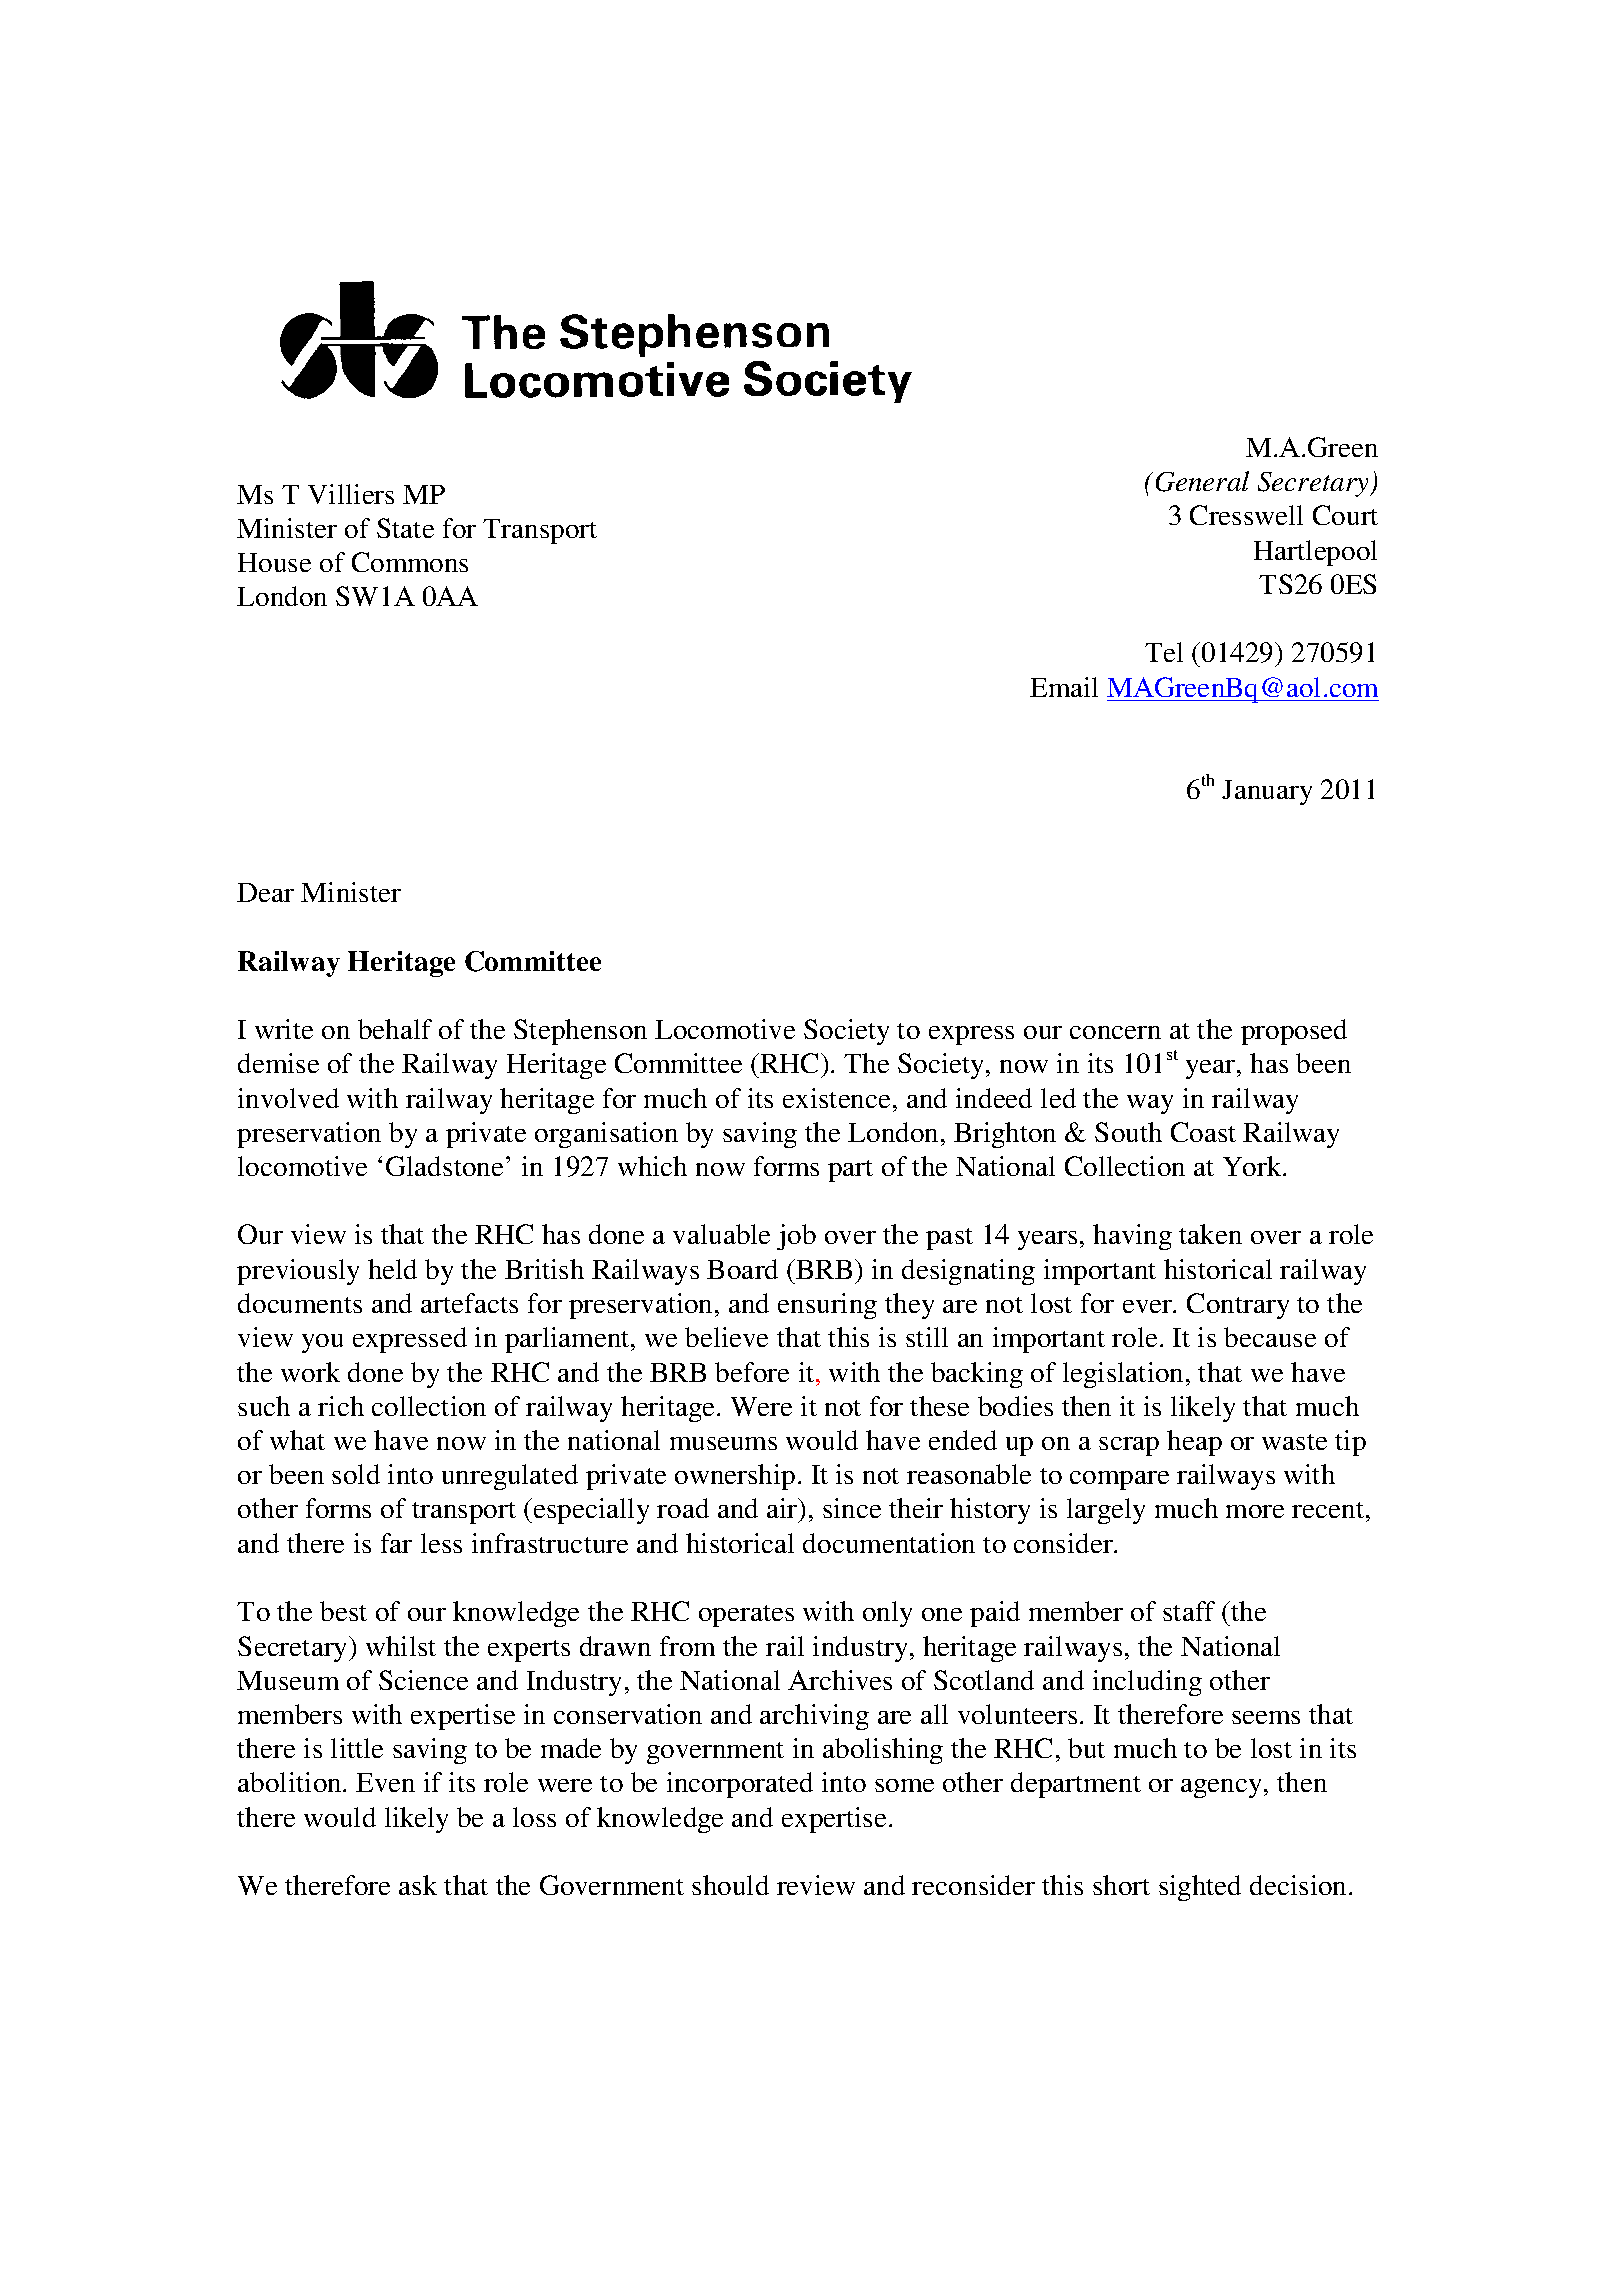  What do you see at coordinates (1238, 1306) in the document?
I see `Contrary` at bounding box center [1238, 1306].
